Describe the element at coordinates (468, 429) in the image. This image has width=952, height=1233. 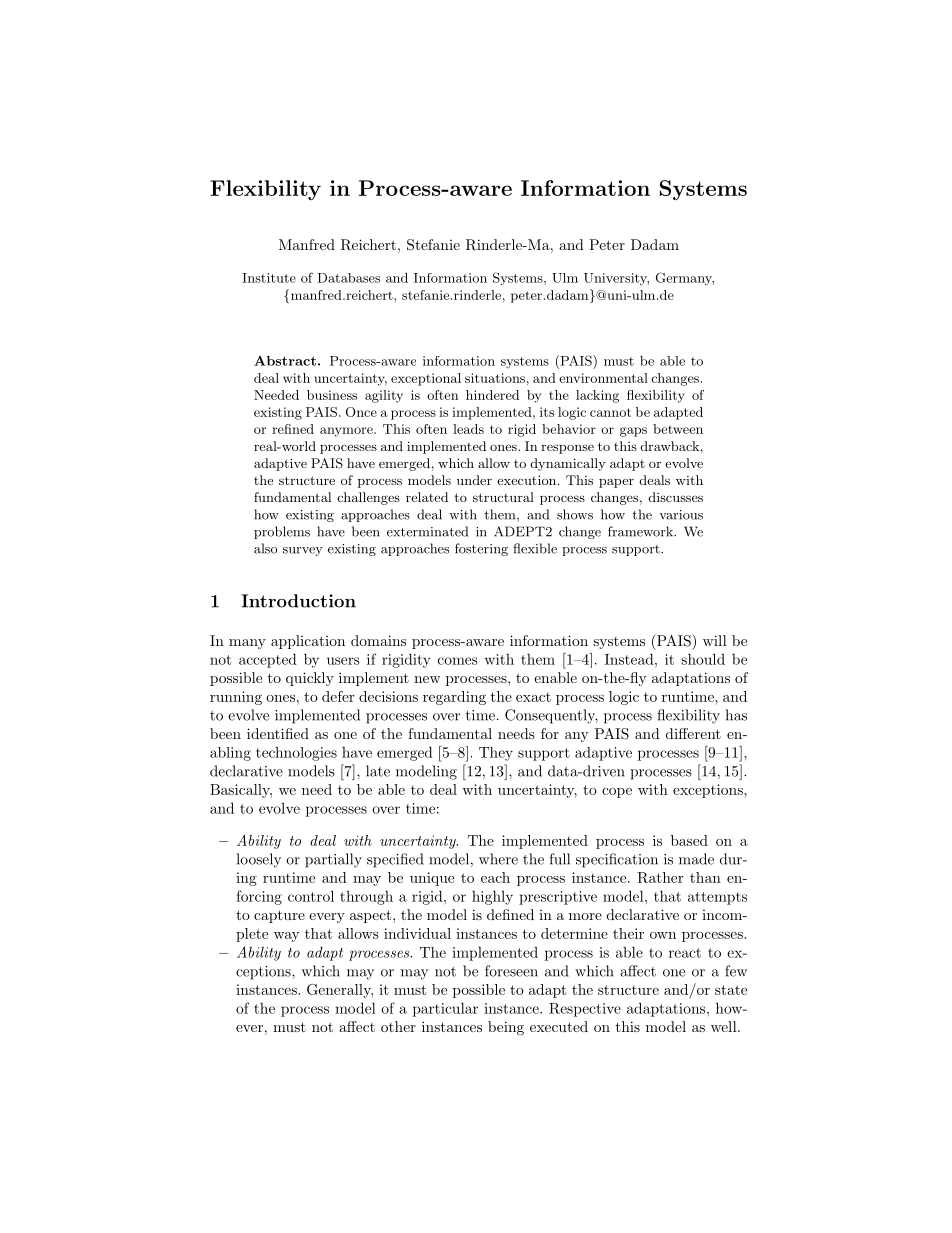
I see `leads` at that location.
